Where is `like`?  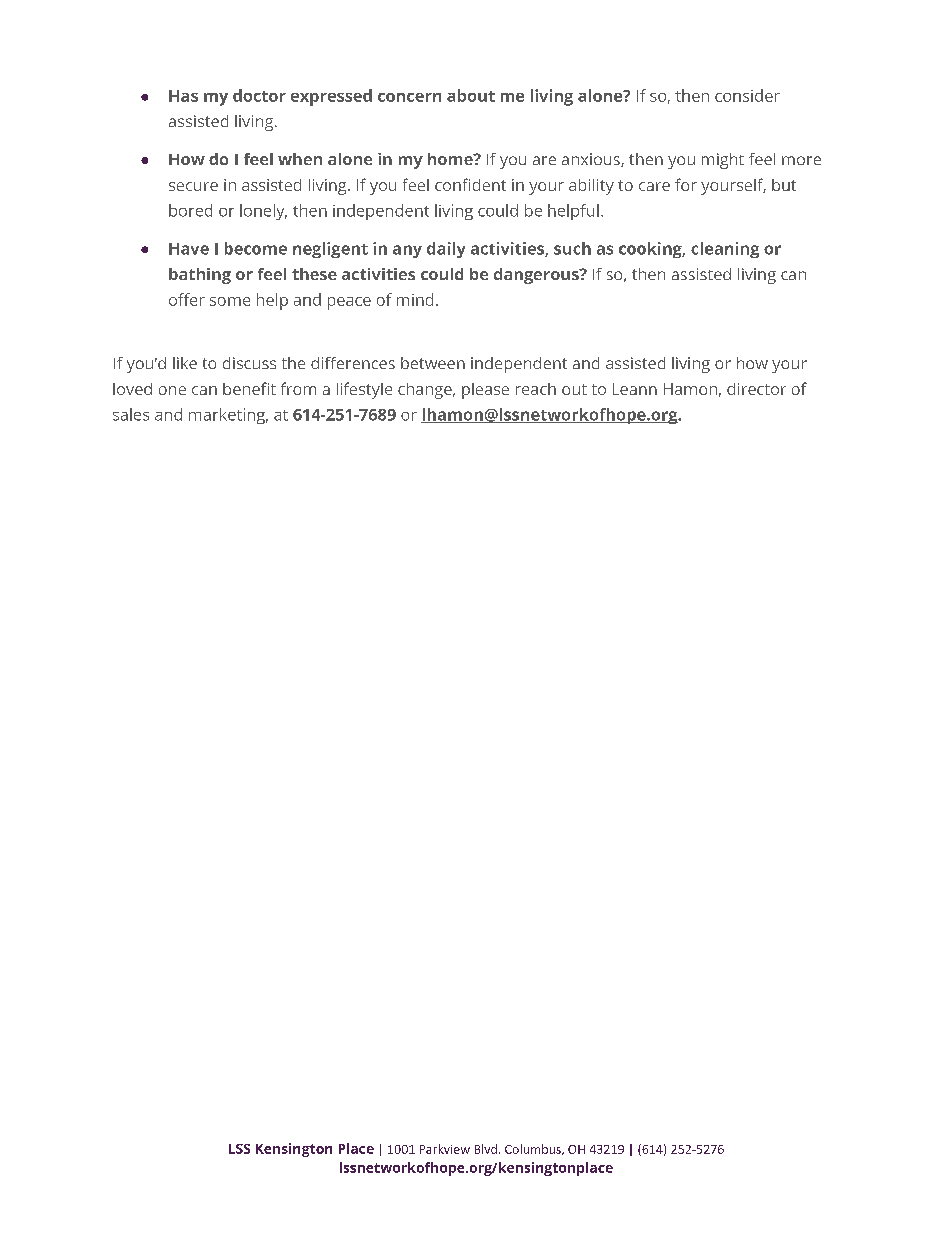 like is located at coordinates (185, 363).
